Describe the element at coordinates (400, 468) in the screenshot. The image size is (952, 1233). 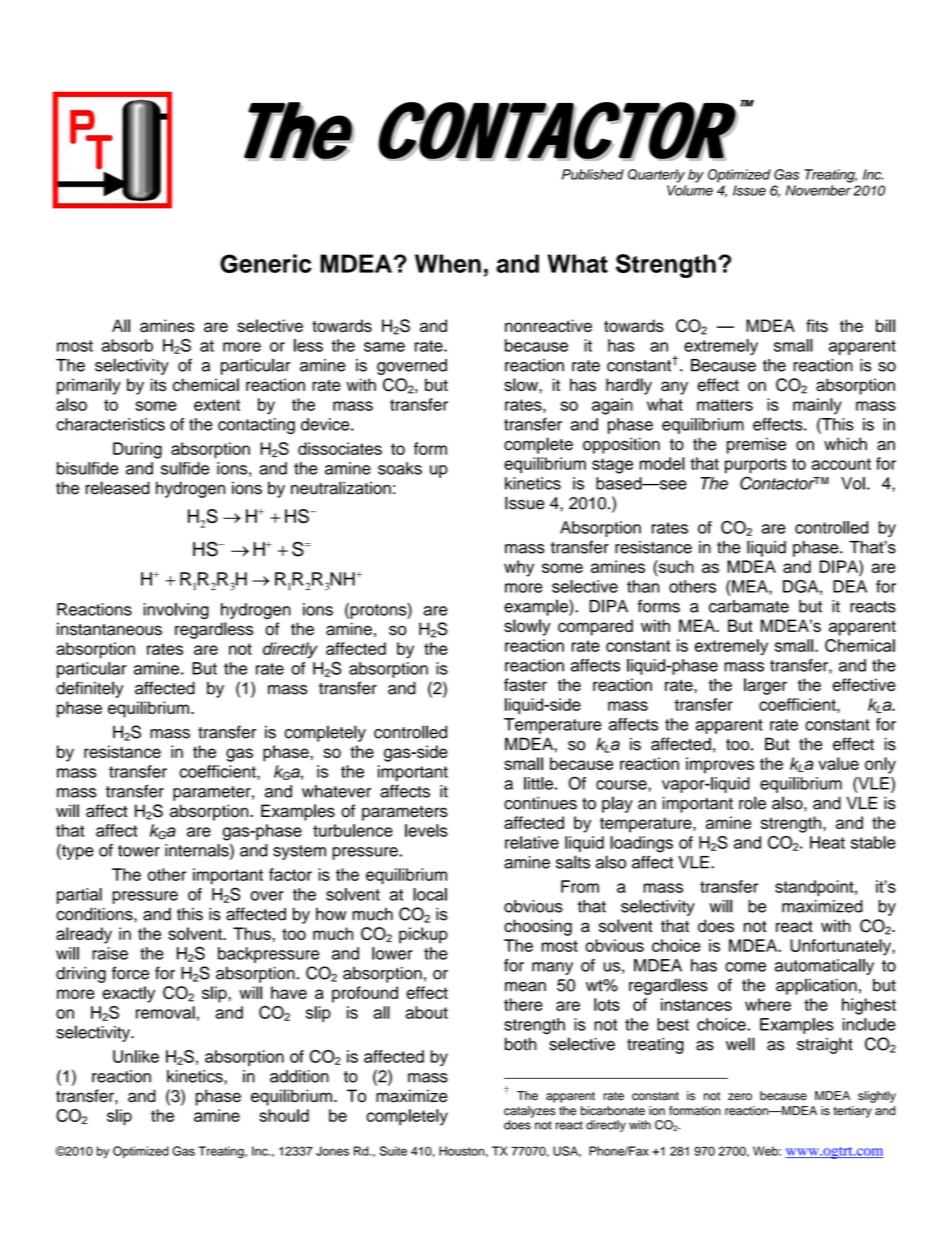
I see `soaks` at that location.
